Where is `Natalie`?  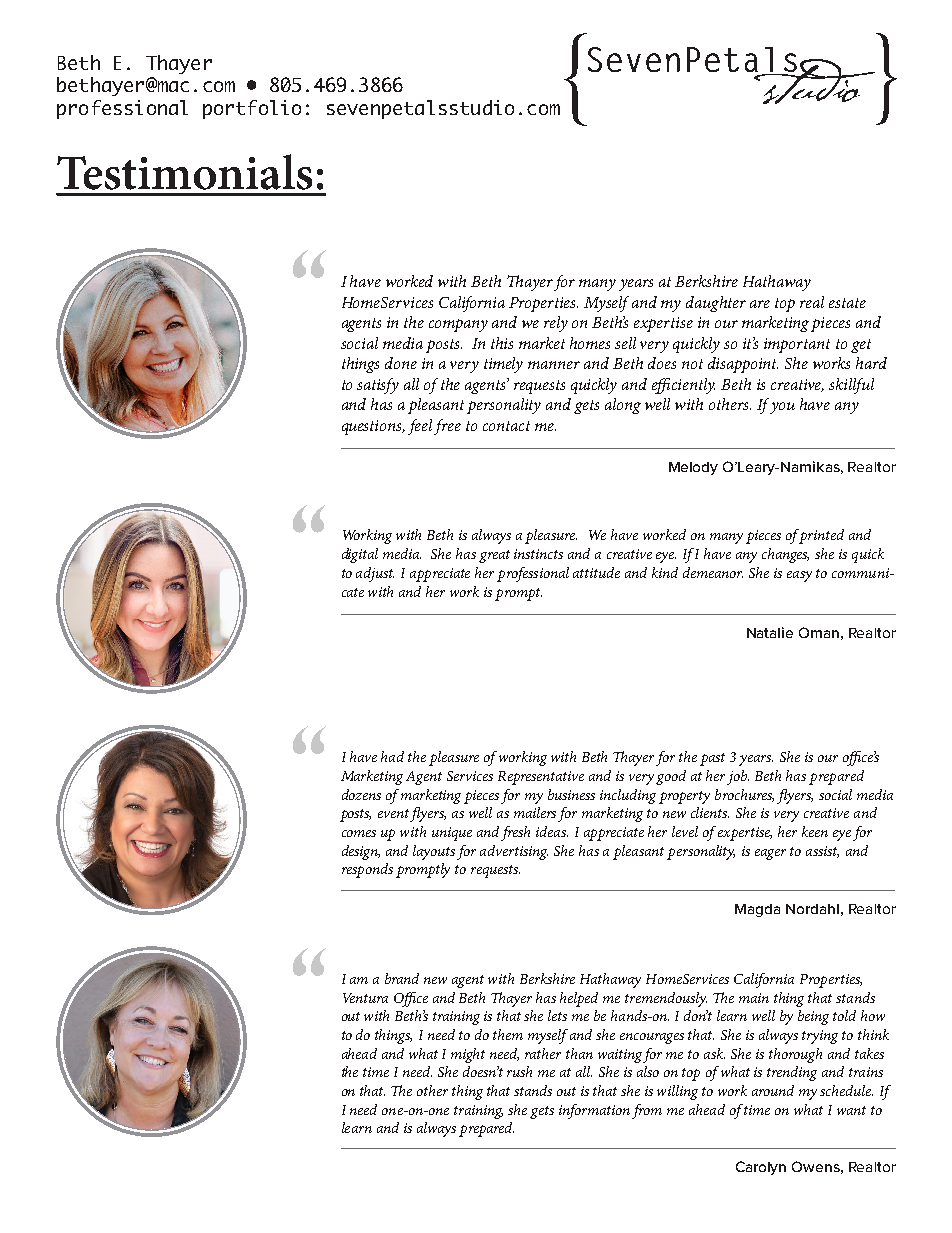 Natalie is located at coordinates (770, 632).
